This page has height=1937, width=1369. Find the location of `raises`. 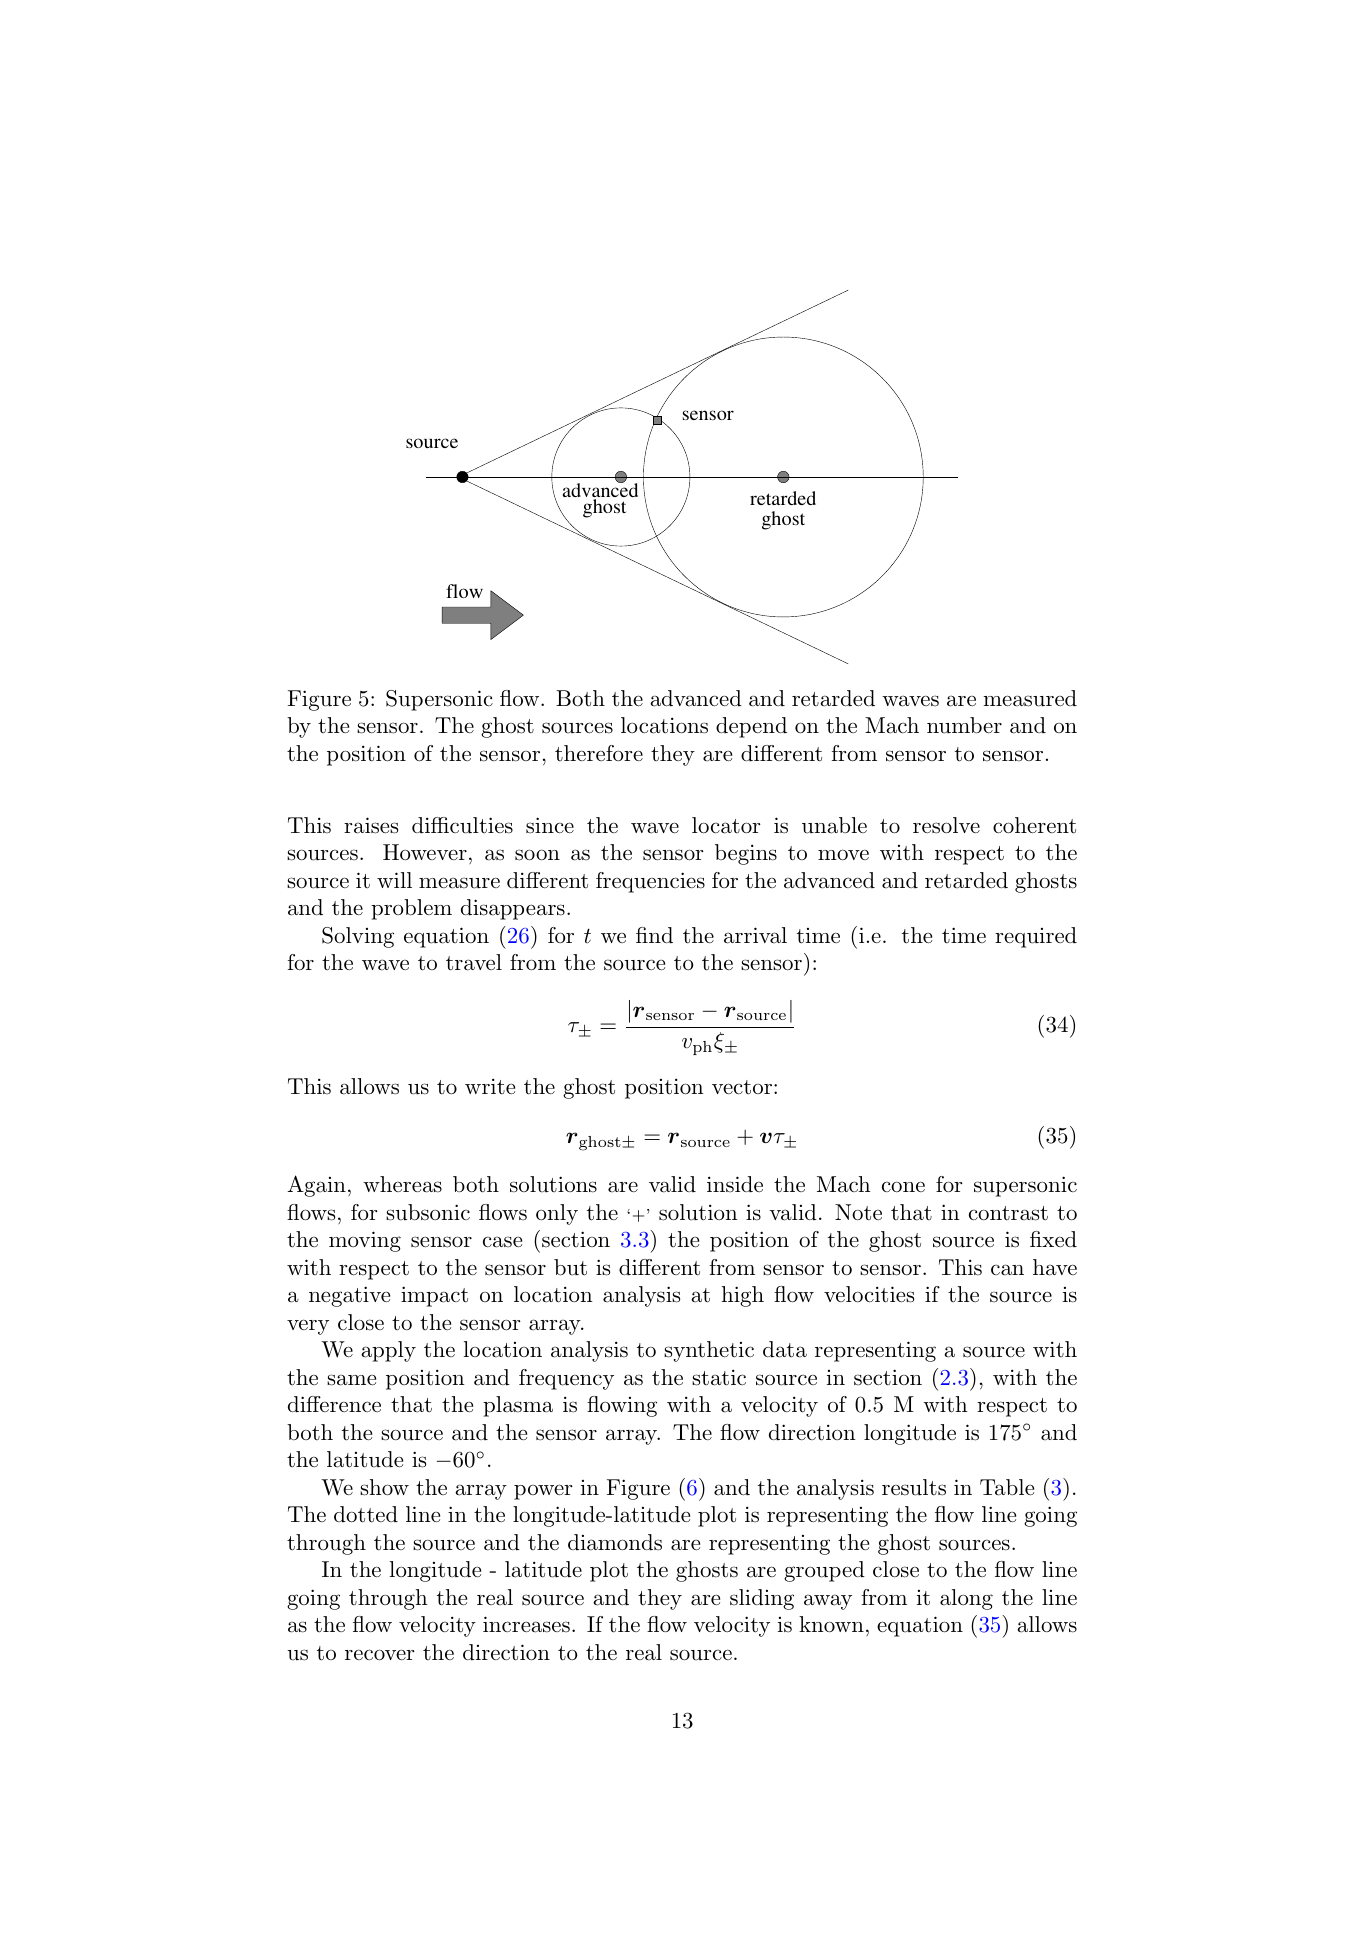

raises is located at coordinates (371, 825).
